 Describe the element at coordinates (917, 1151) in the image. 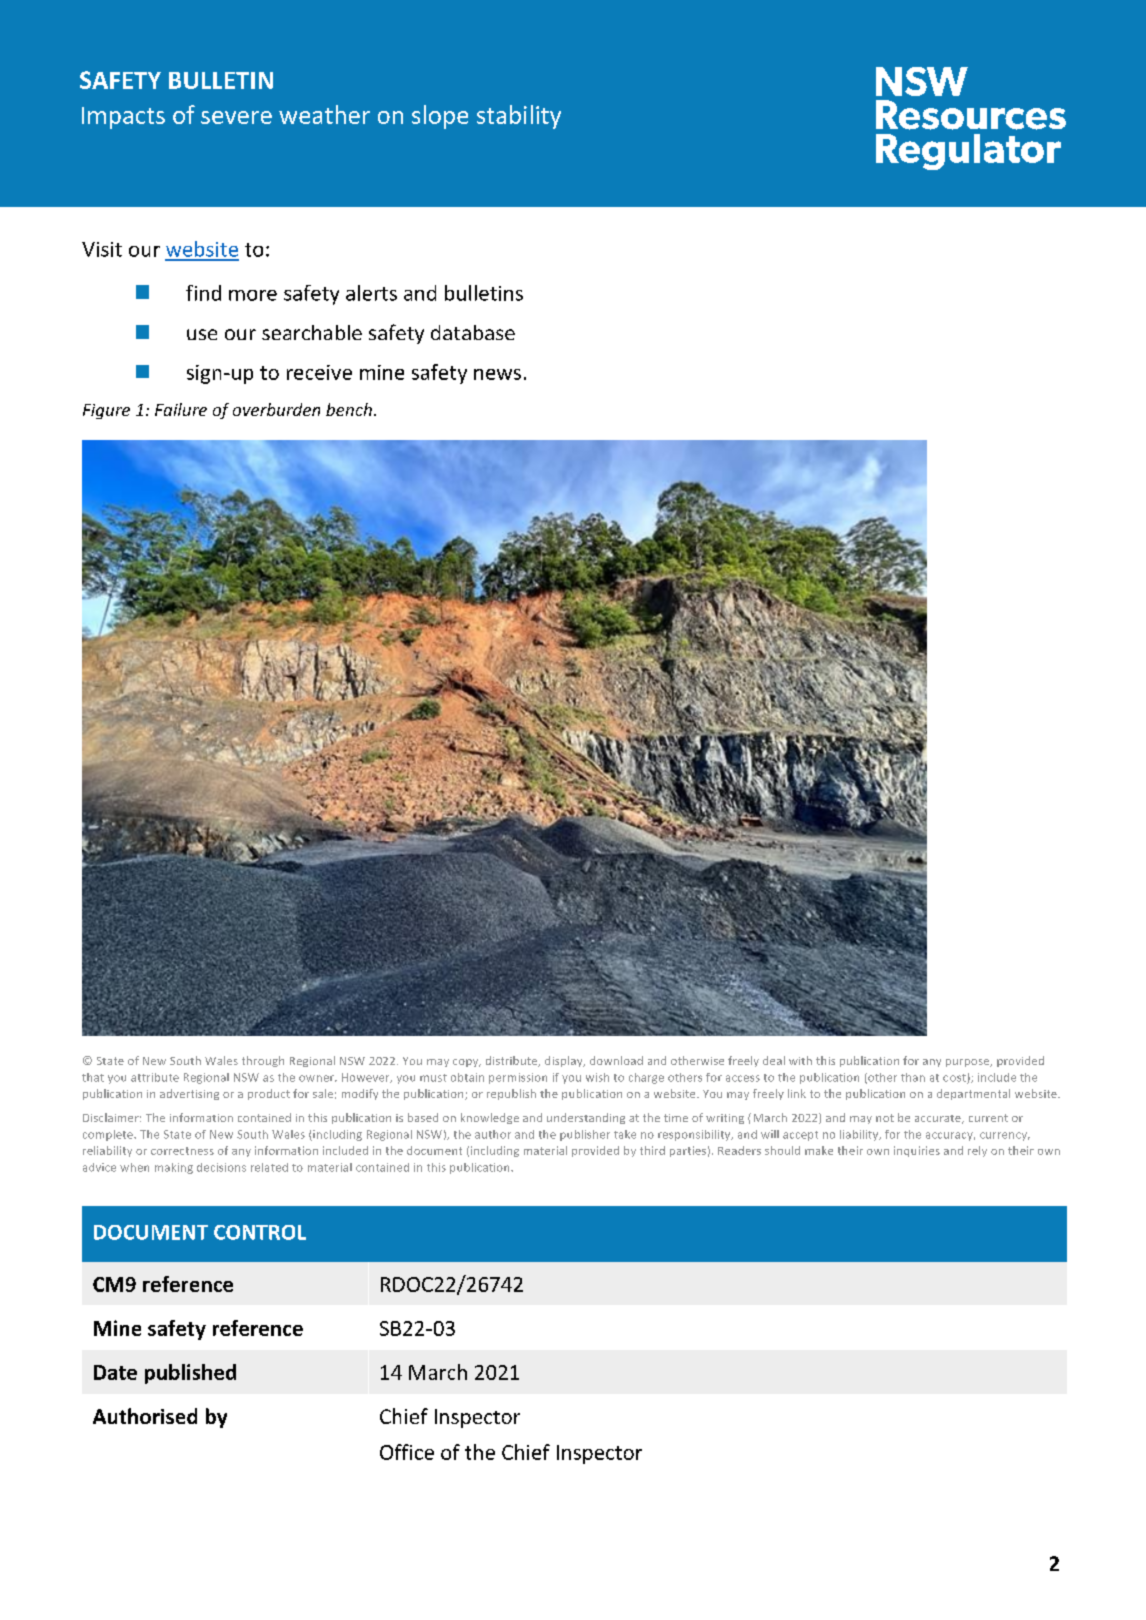

I see `inquiries` at that location.
